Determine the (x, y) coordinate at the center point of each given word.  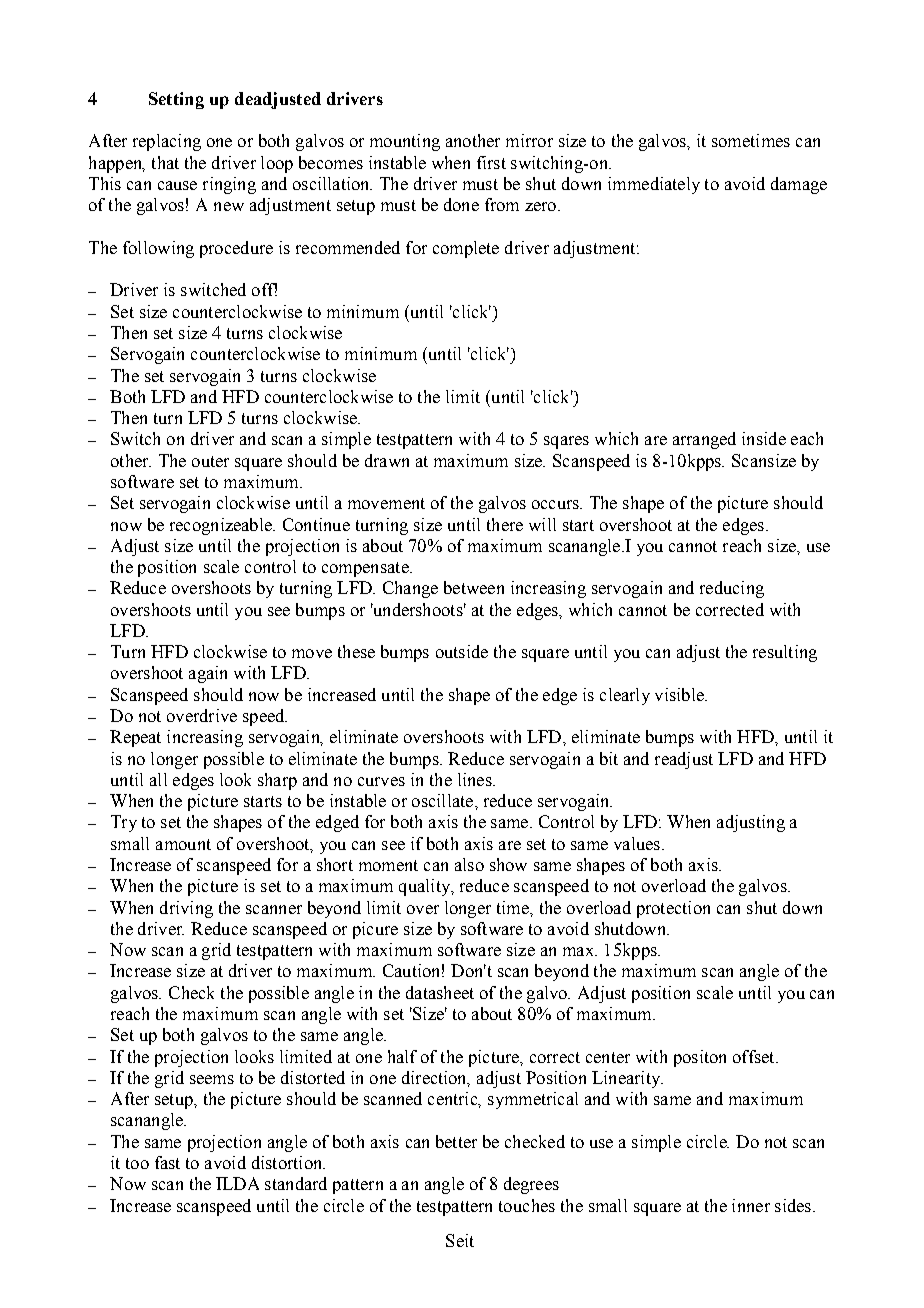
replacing (167, 142)
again (208, 674)
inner (751, 1205)
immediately (654, 185)
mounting (405, 142)
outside (462, 651)
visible (680, 694)
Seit (460, 1240)
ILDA (237, 1183)
